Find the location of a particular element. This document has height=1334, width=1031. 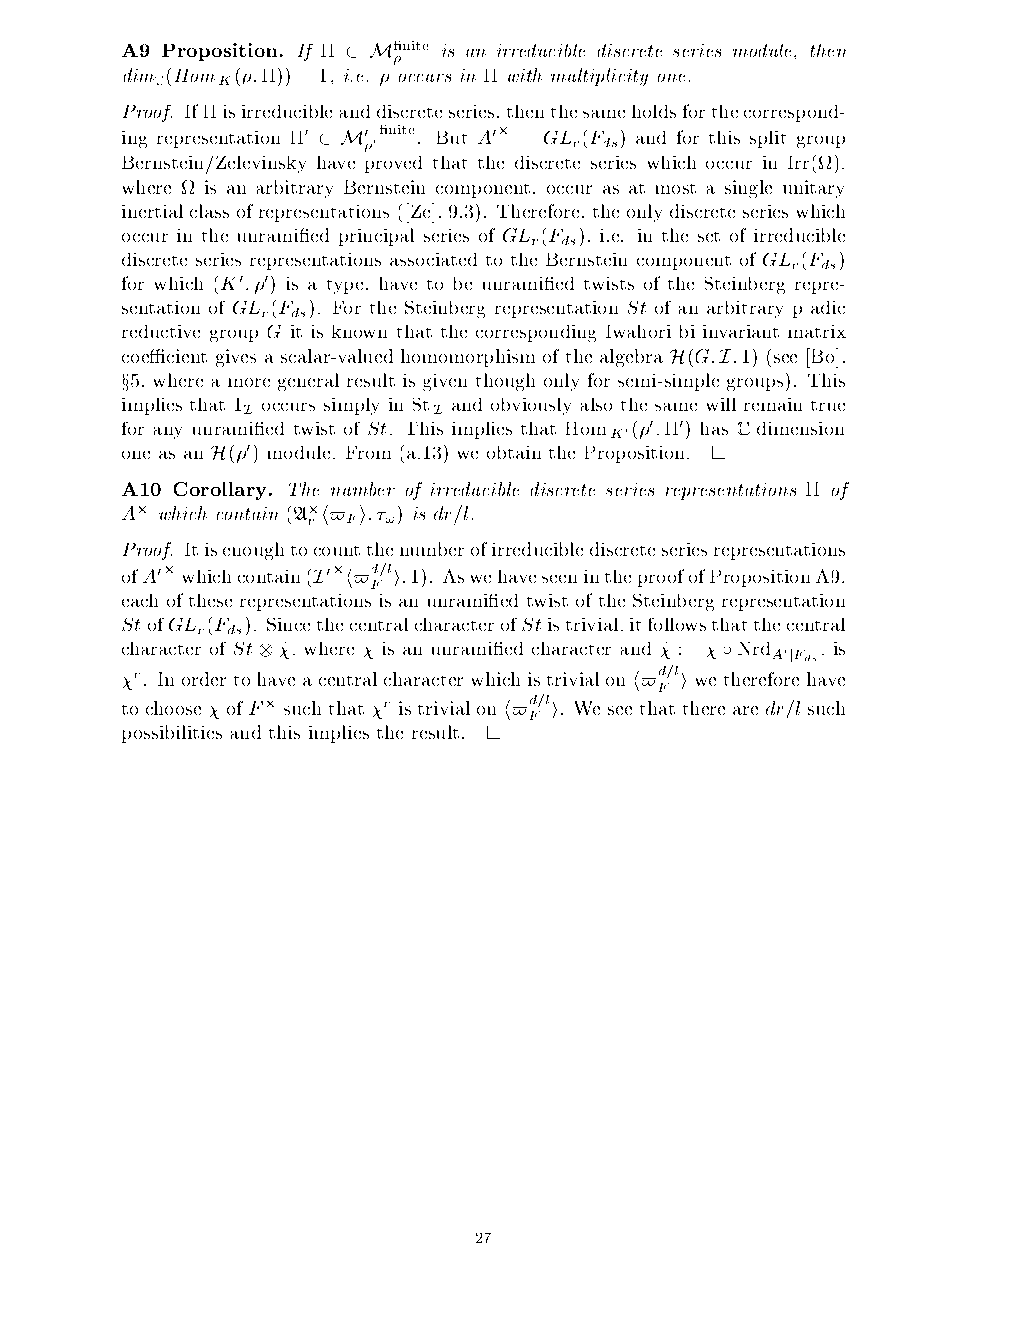

will is located at coordinates (721, 404).
